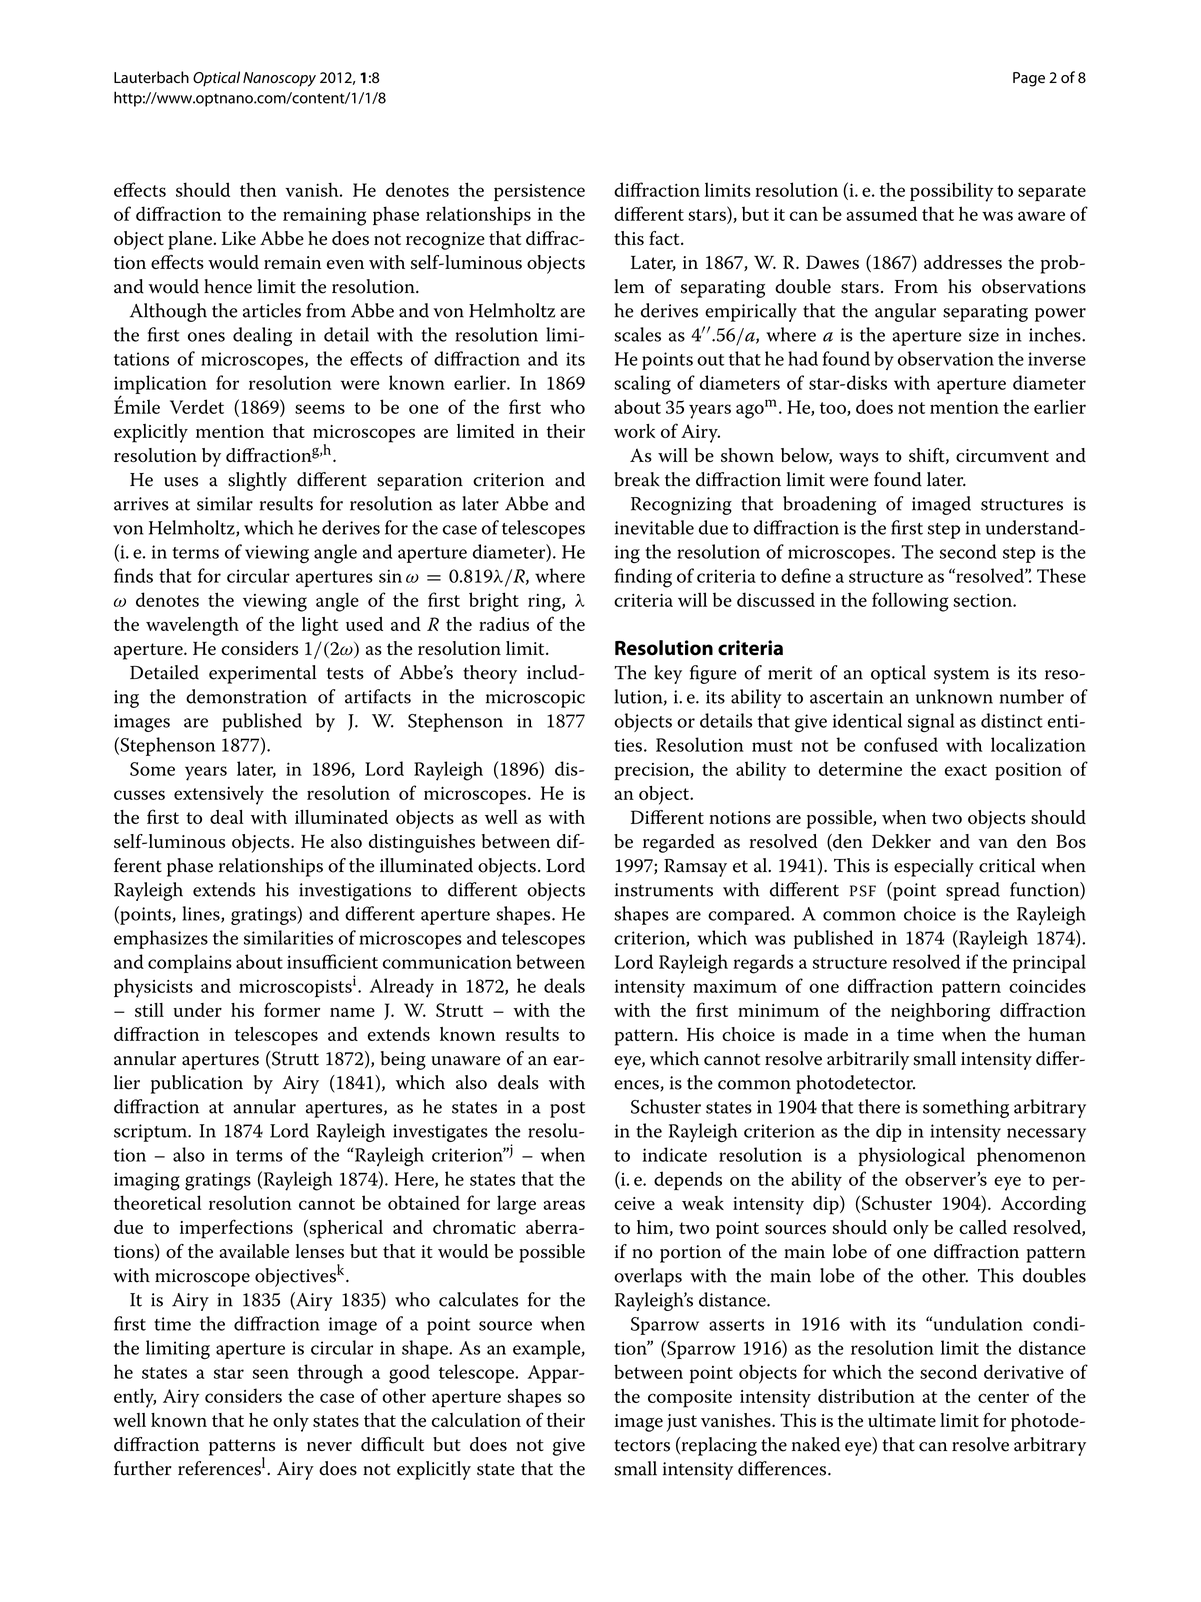 The height and width of the screenshot is (1602, 1201). I want to click on just, so click(682, 1423).
